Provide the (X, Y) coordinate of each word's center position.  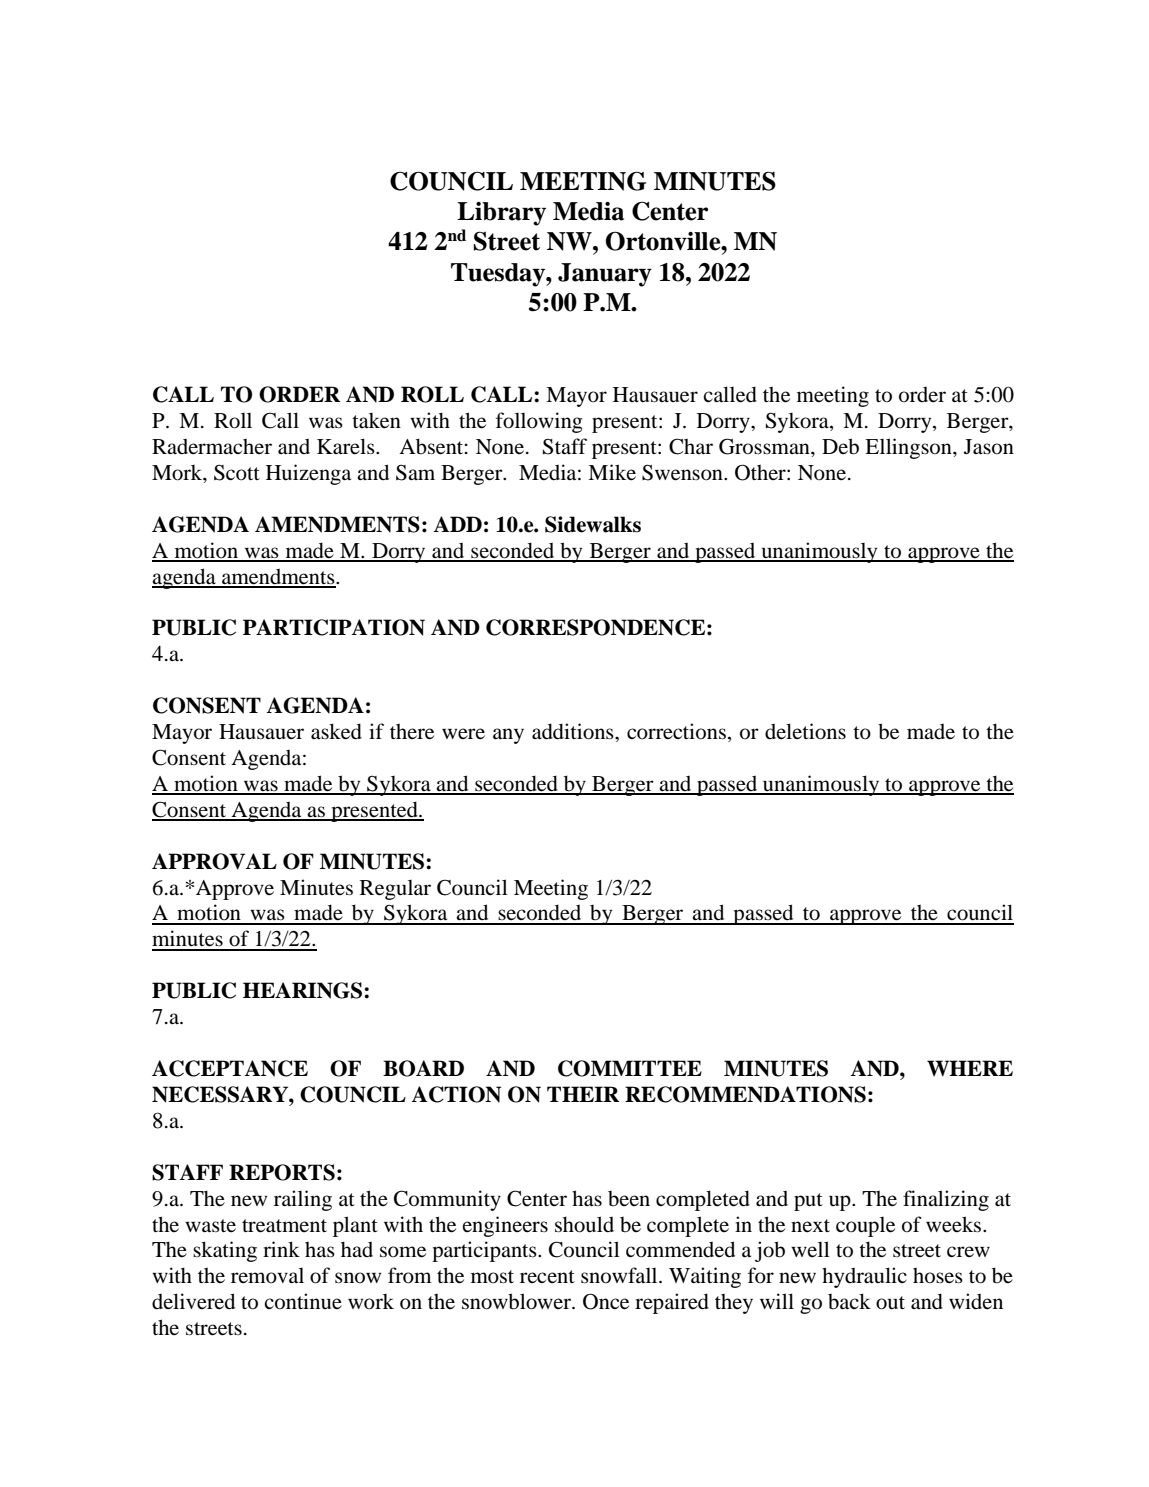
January (605, 275)
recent (547, 1276)
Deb (840, 446)
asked (336, 731)
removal (267, 1276)
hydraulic (864, 1277)
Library (501, 214)
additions (574, 731)
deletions (805, 731)
